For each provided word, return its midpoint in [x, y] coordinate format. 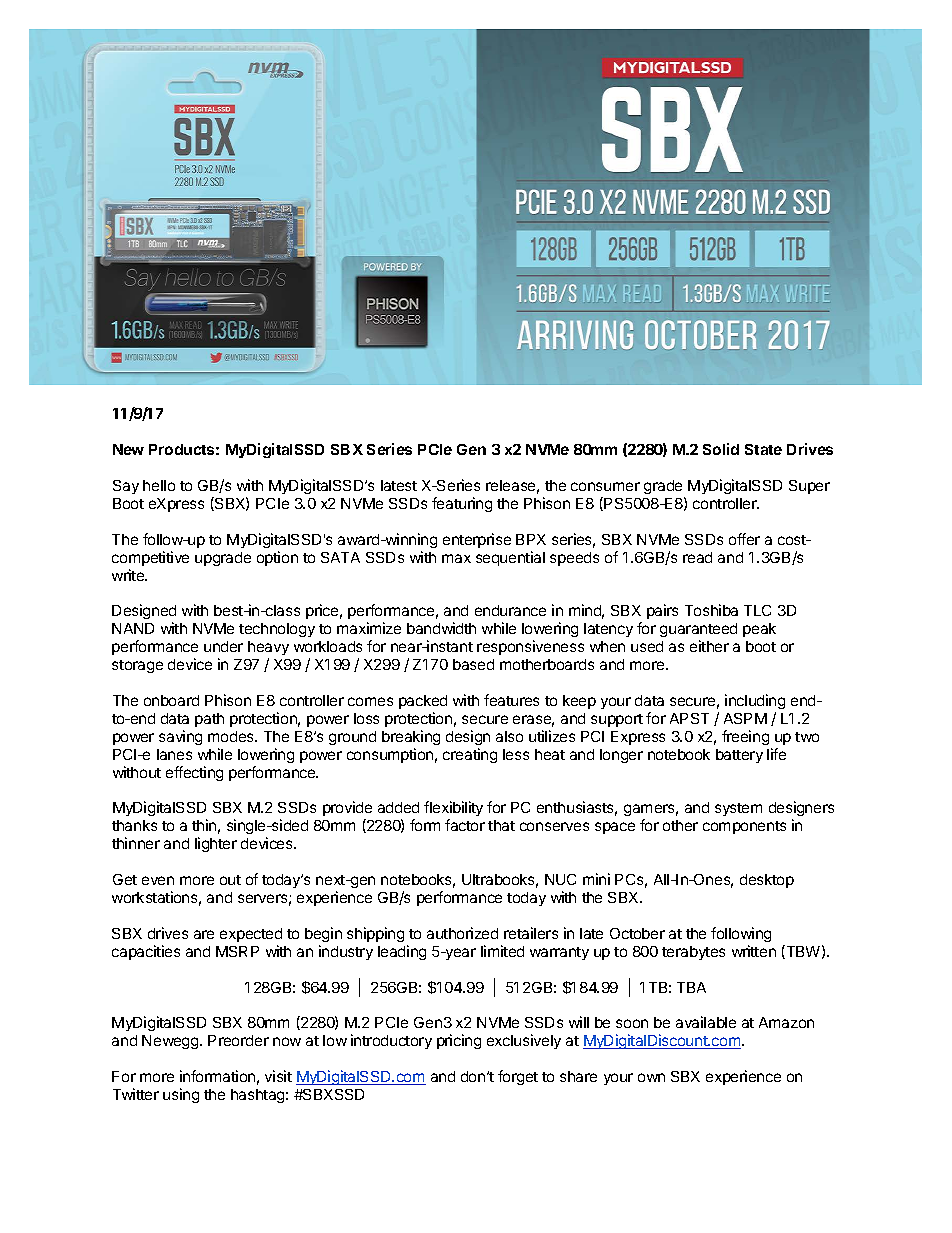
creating [470, 755]
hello [159, 485]
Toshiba [711, 610]
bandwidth [441, 628]
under [223, 646]
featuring [462, 504]
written [754, 951]
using [181, 1095]
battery [739, 756]
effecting [194, 773]
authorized [462, 933]
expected [251, 935]
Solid [721, 449]
